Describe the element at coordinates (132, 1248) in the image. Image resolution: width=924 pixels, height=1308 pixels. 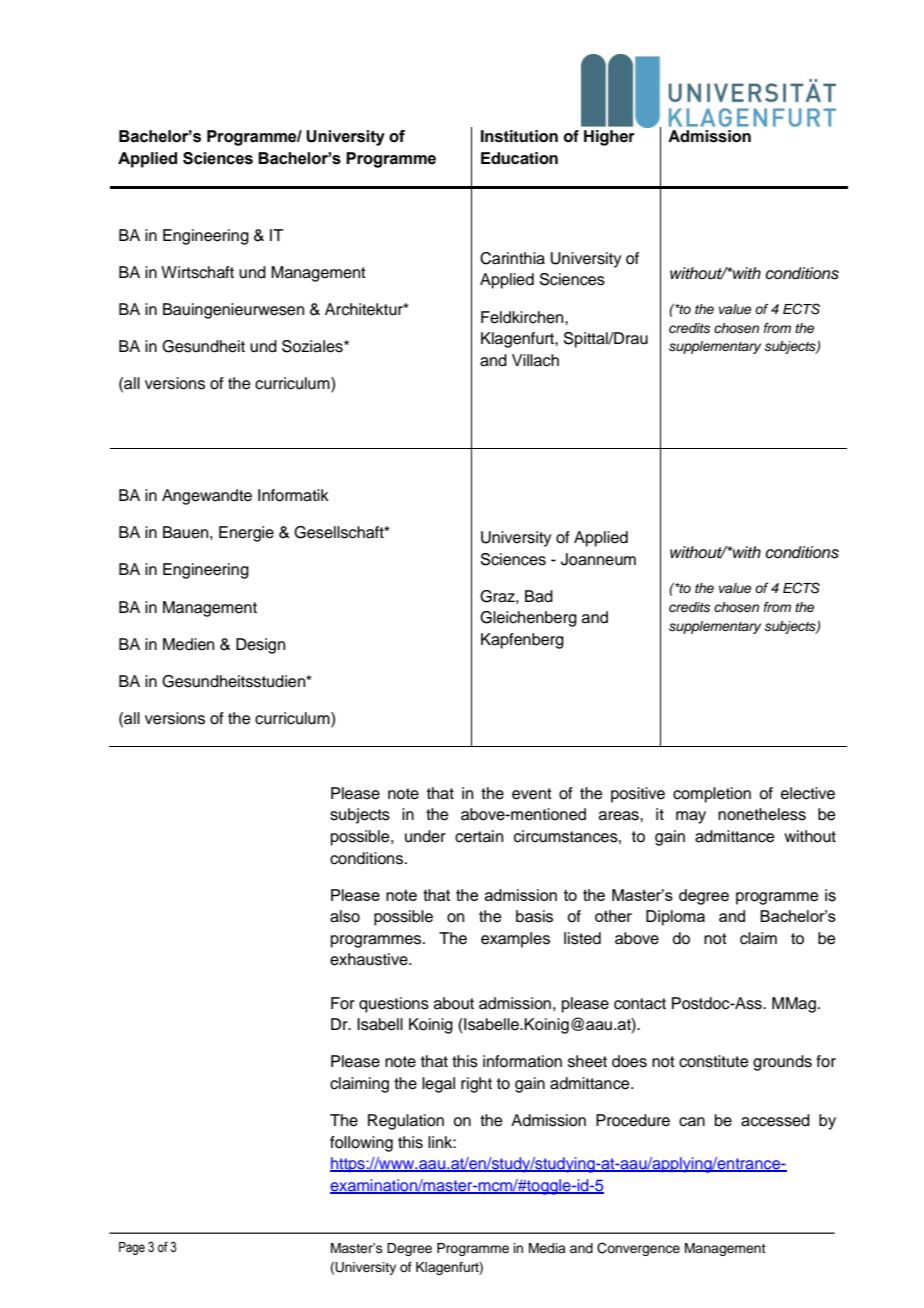
I see `Page` at that location.
